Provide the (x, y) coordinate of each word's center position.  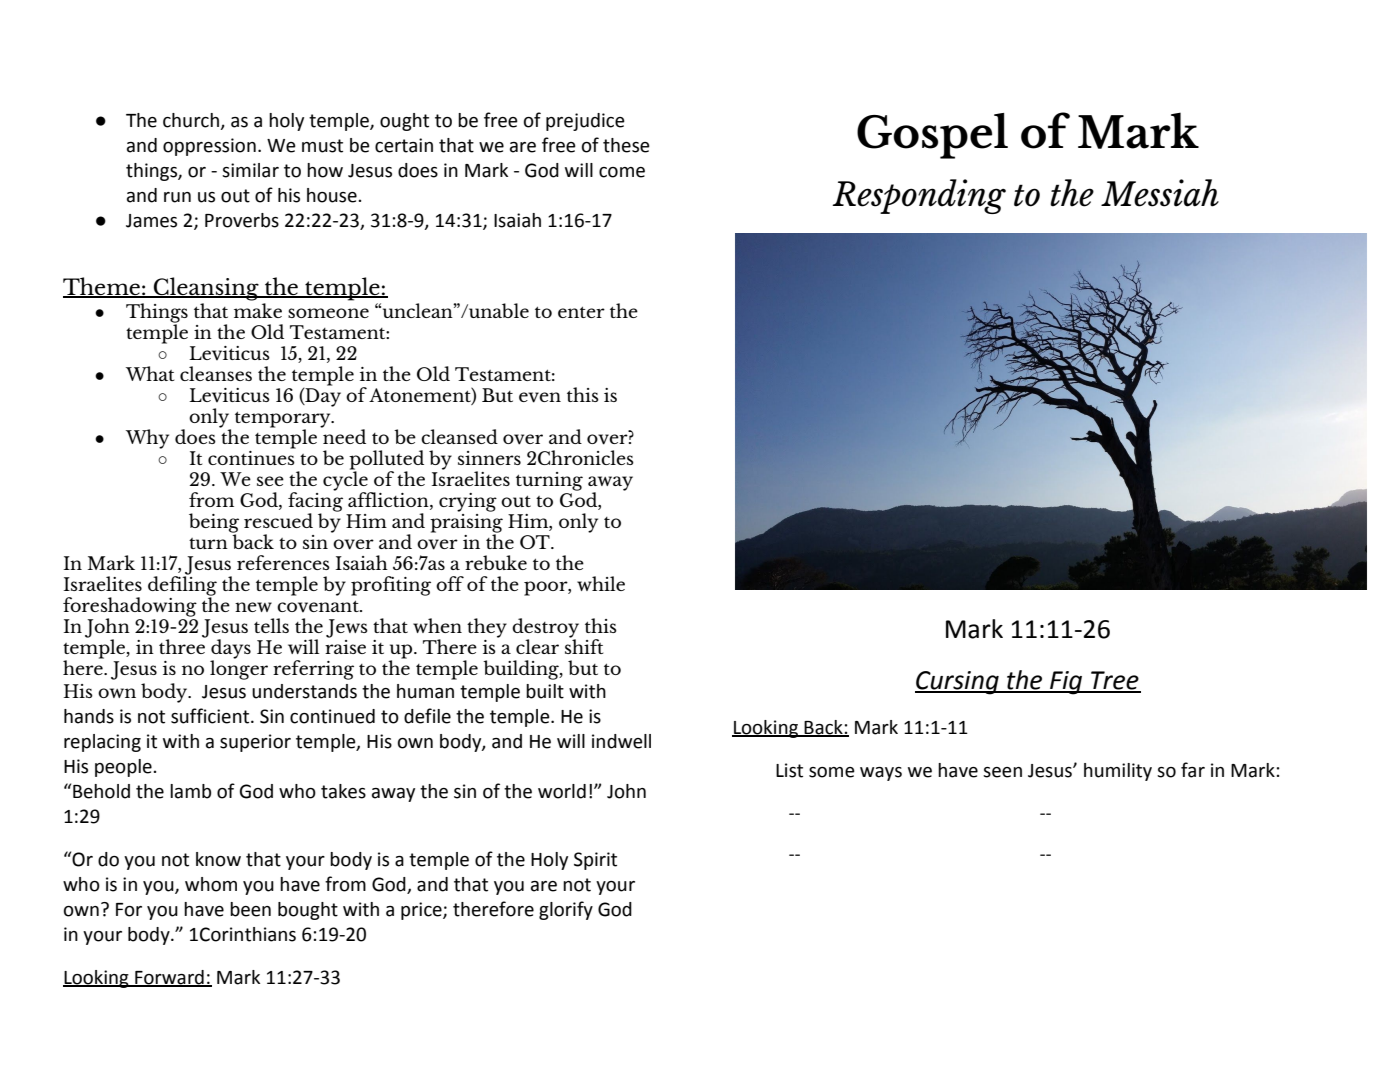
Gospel (932, 136)
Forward (169, 978)
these (626, 145)
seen (1002, 772)
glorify (566, 910)
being (214, 524)
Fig (1066, 683)
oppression (209, 147)
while (601, 583)
